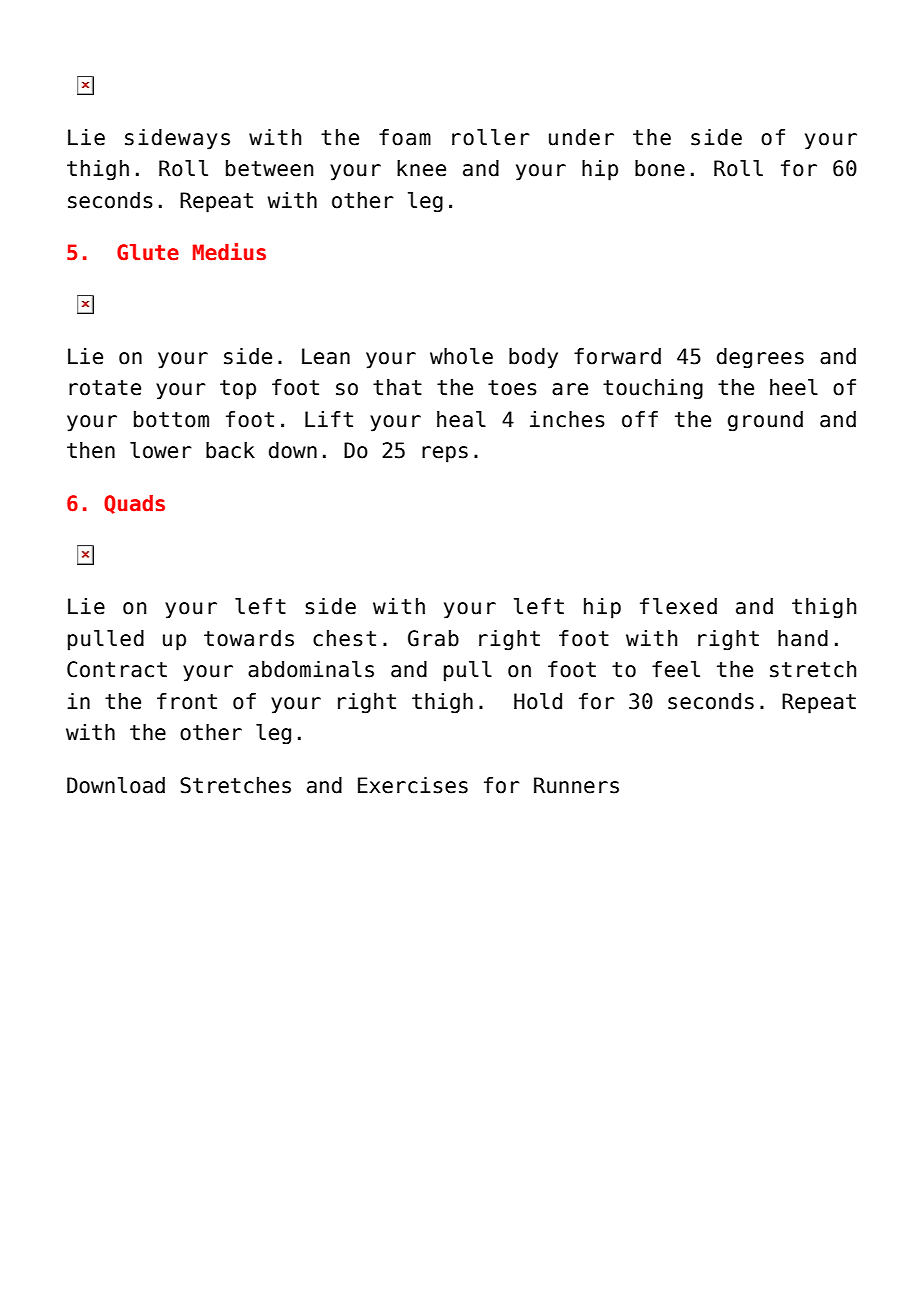  Describe the element at coordinates (134, 504) in the image. I see `Quads` at that location.
